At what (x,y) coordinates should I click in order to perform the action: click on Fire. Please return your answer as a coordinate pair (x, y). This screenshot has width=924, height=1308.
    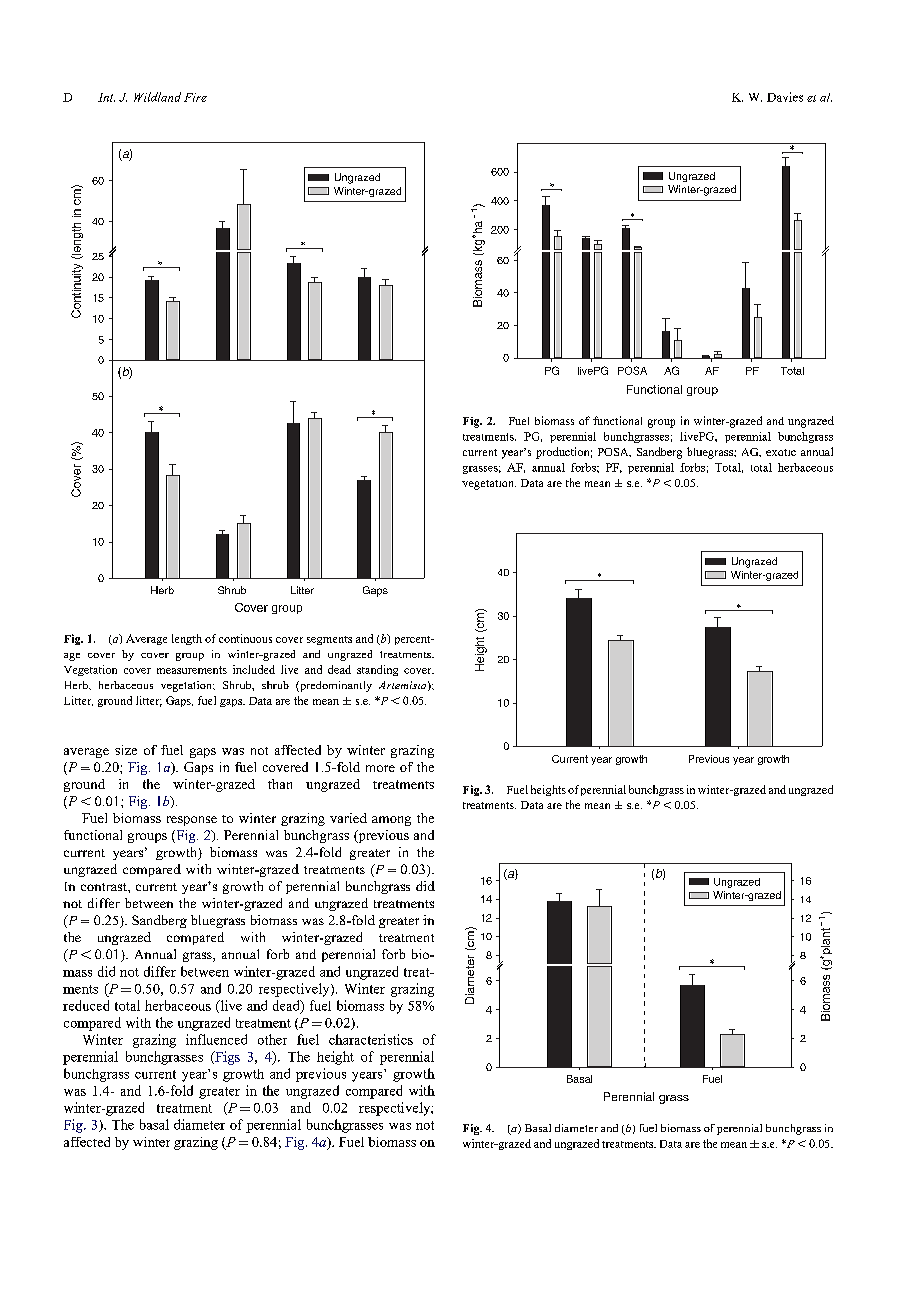
    Looking at the image, I should click on (195, 97).
